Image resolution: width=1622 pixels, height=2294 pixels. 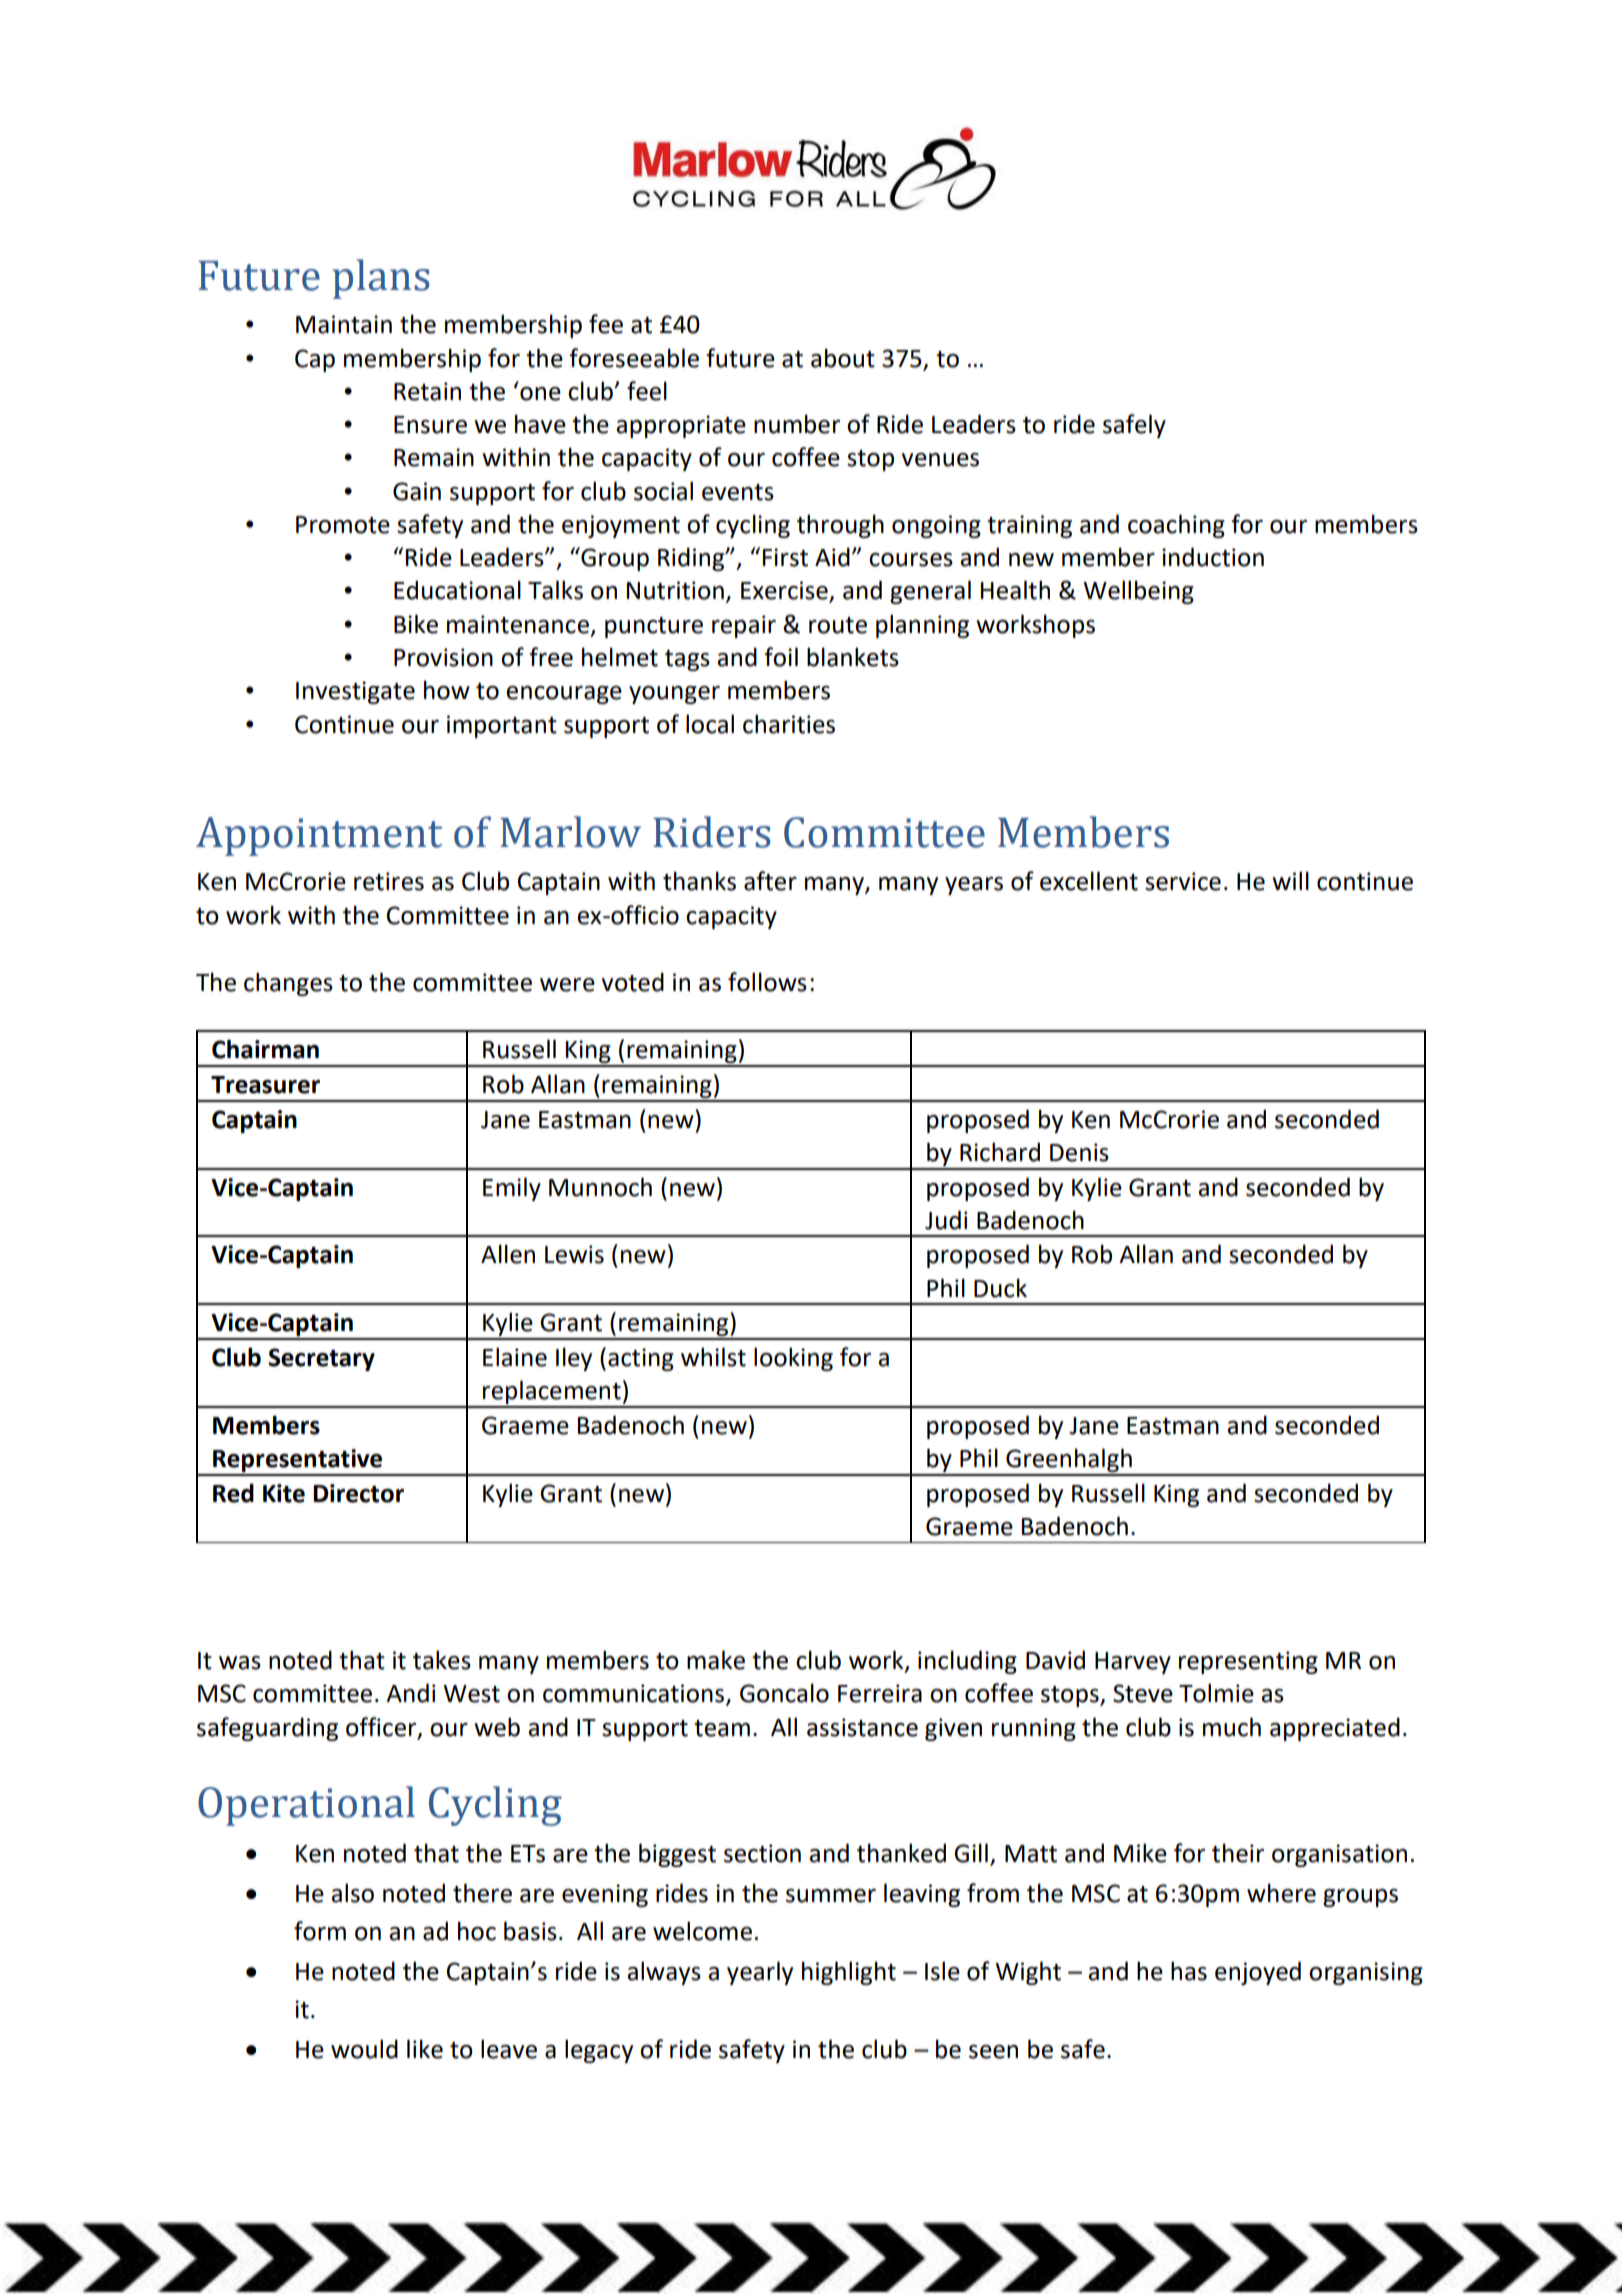 I want to click on Maintain, so click(x=344, y=324).
